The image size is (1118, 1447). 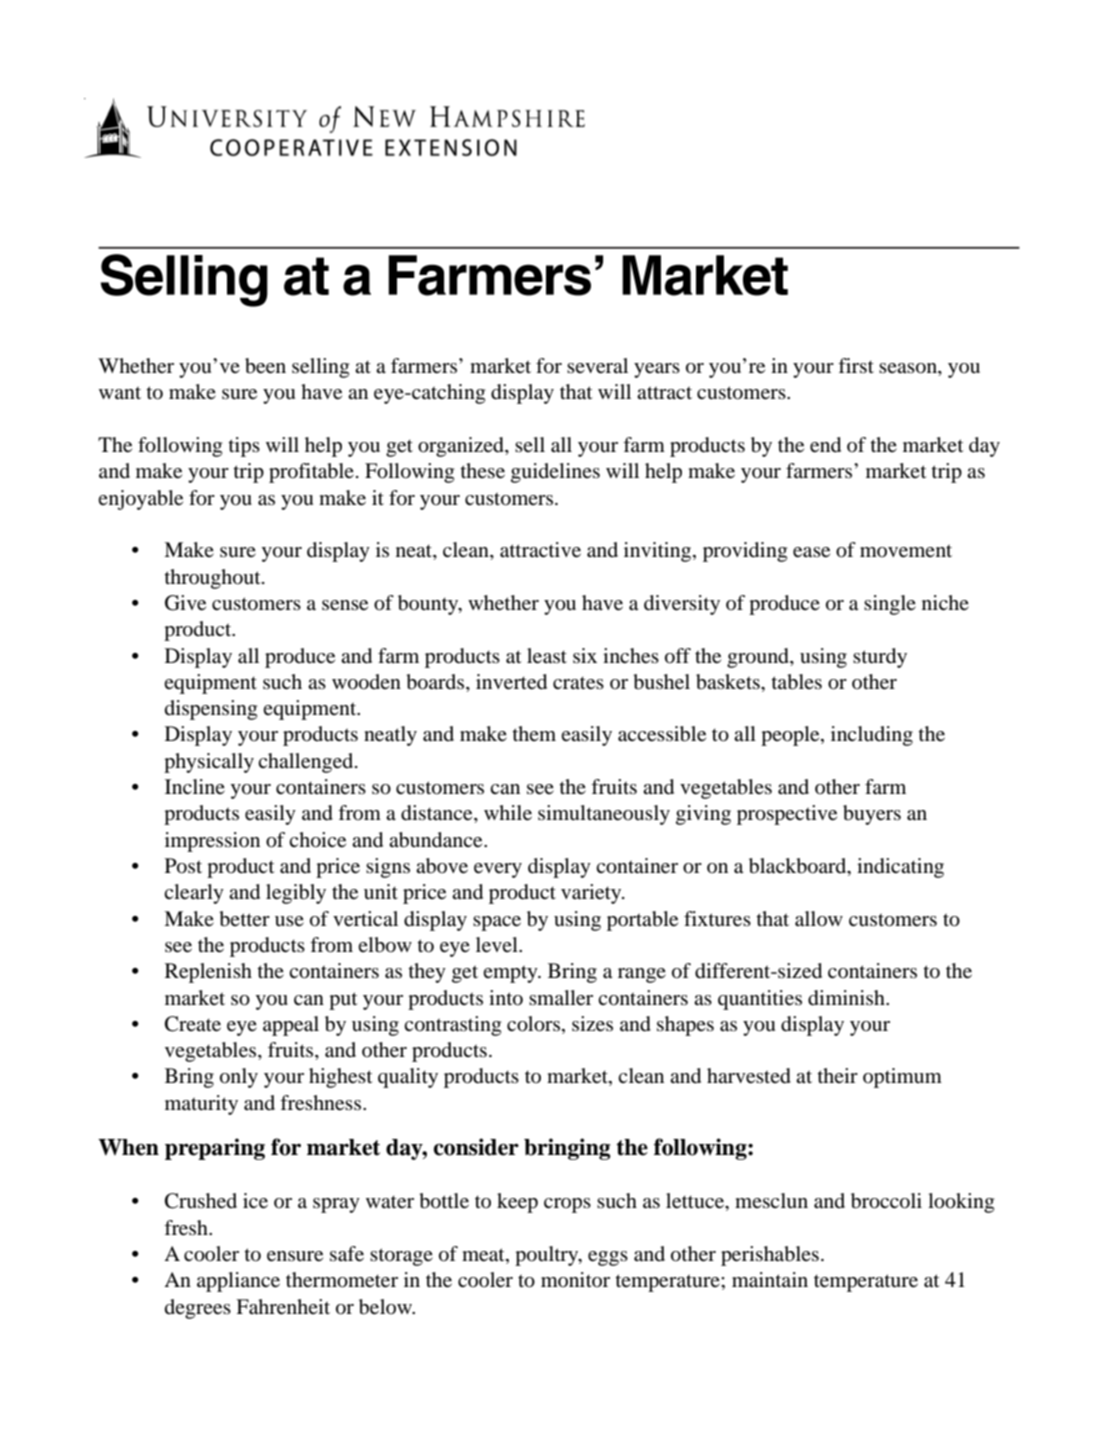 I want to click on while, so click(x=508, y=813).
